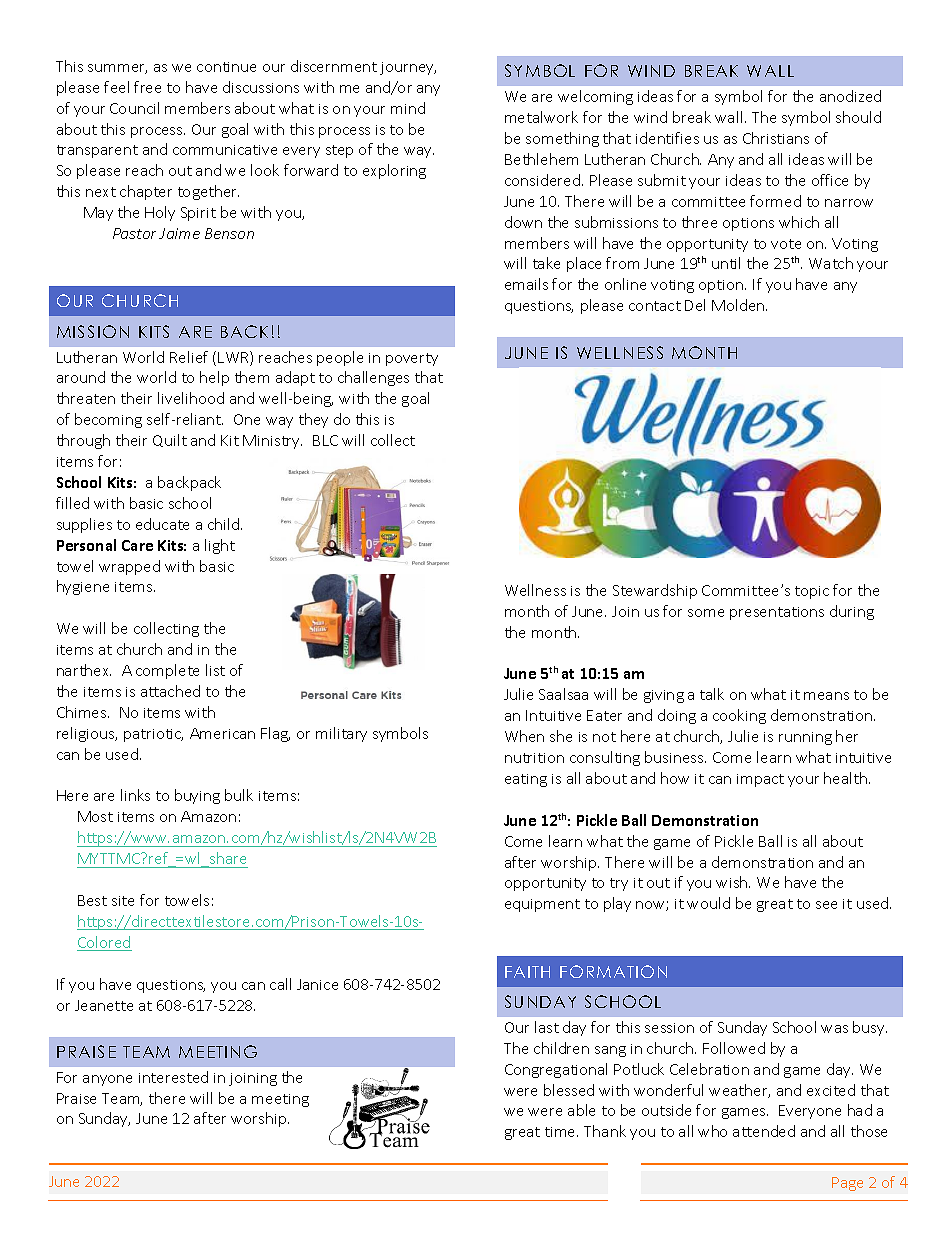 This document has width=952, height=1233. I want to click on Stewardship, so click(655, 591).
